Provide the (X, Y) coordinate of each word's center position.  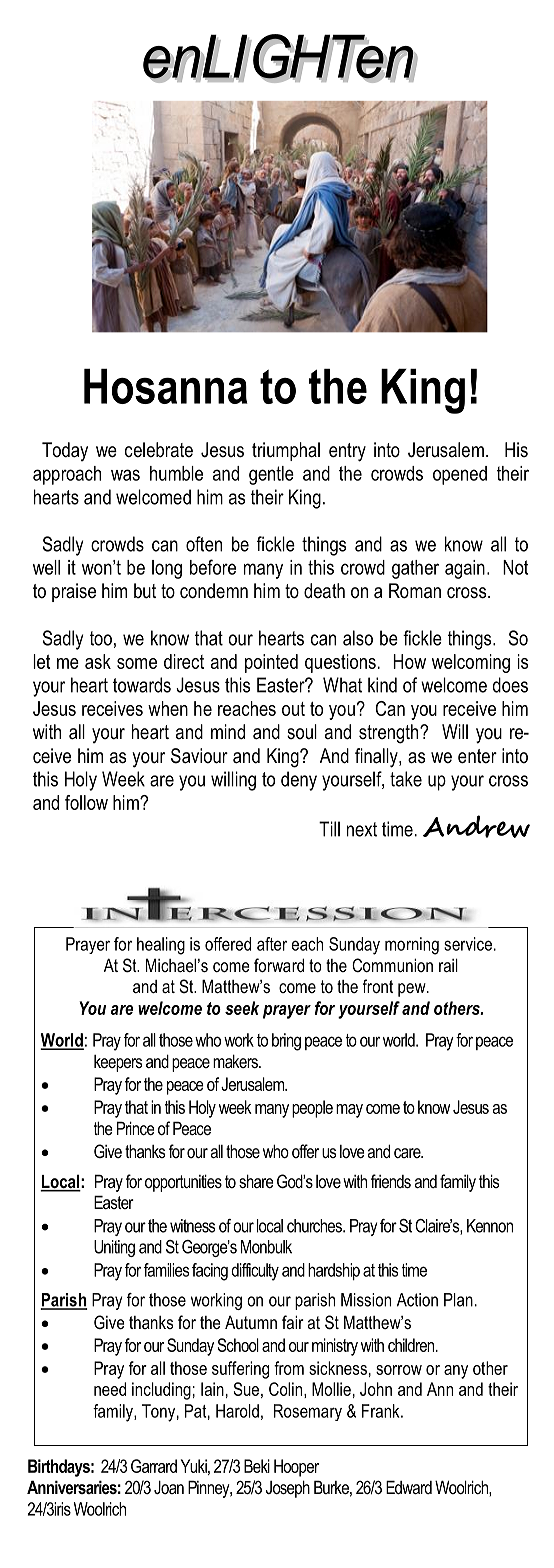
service (468, 944)
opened (460, 475)
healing (161, 946)
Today (65, 451)
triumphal (286, 451)
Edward (409, 1487)
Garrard (154, 1466)
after (272, 944)
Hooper (296, 1468)
